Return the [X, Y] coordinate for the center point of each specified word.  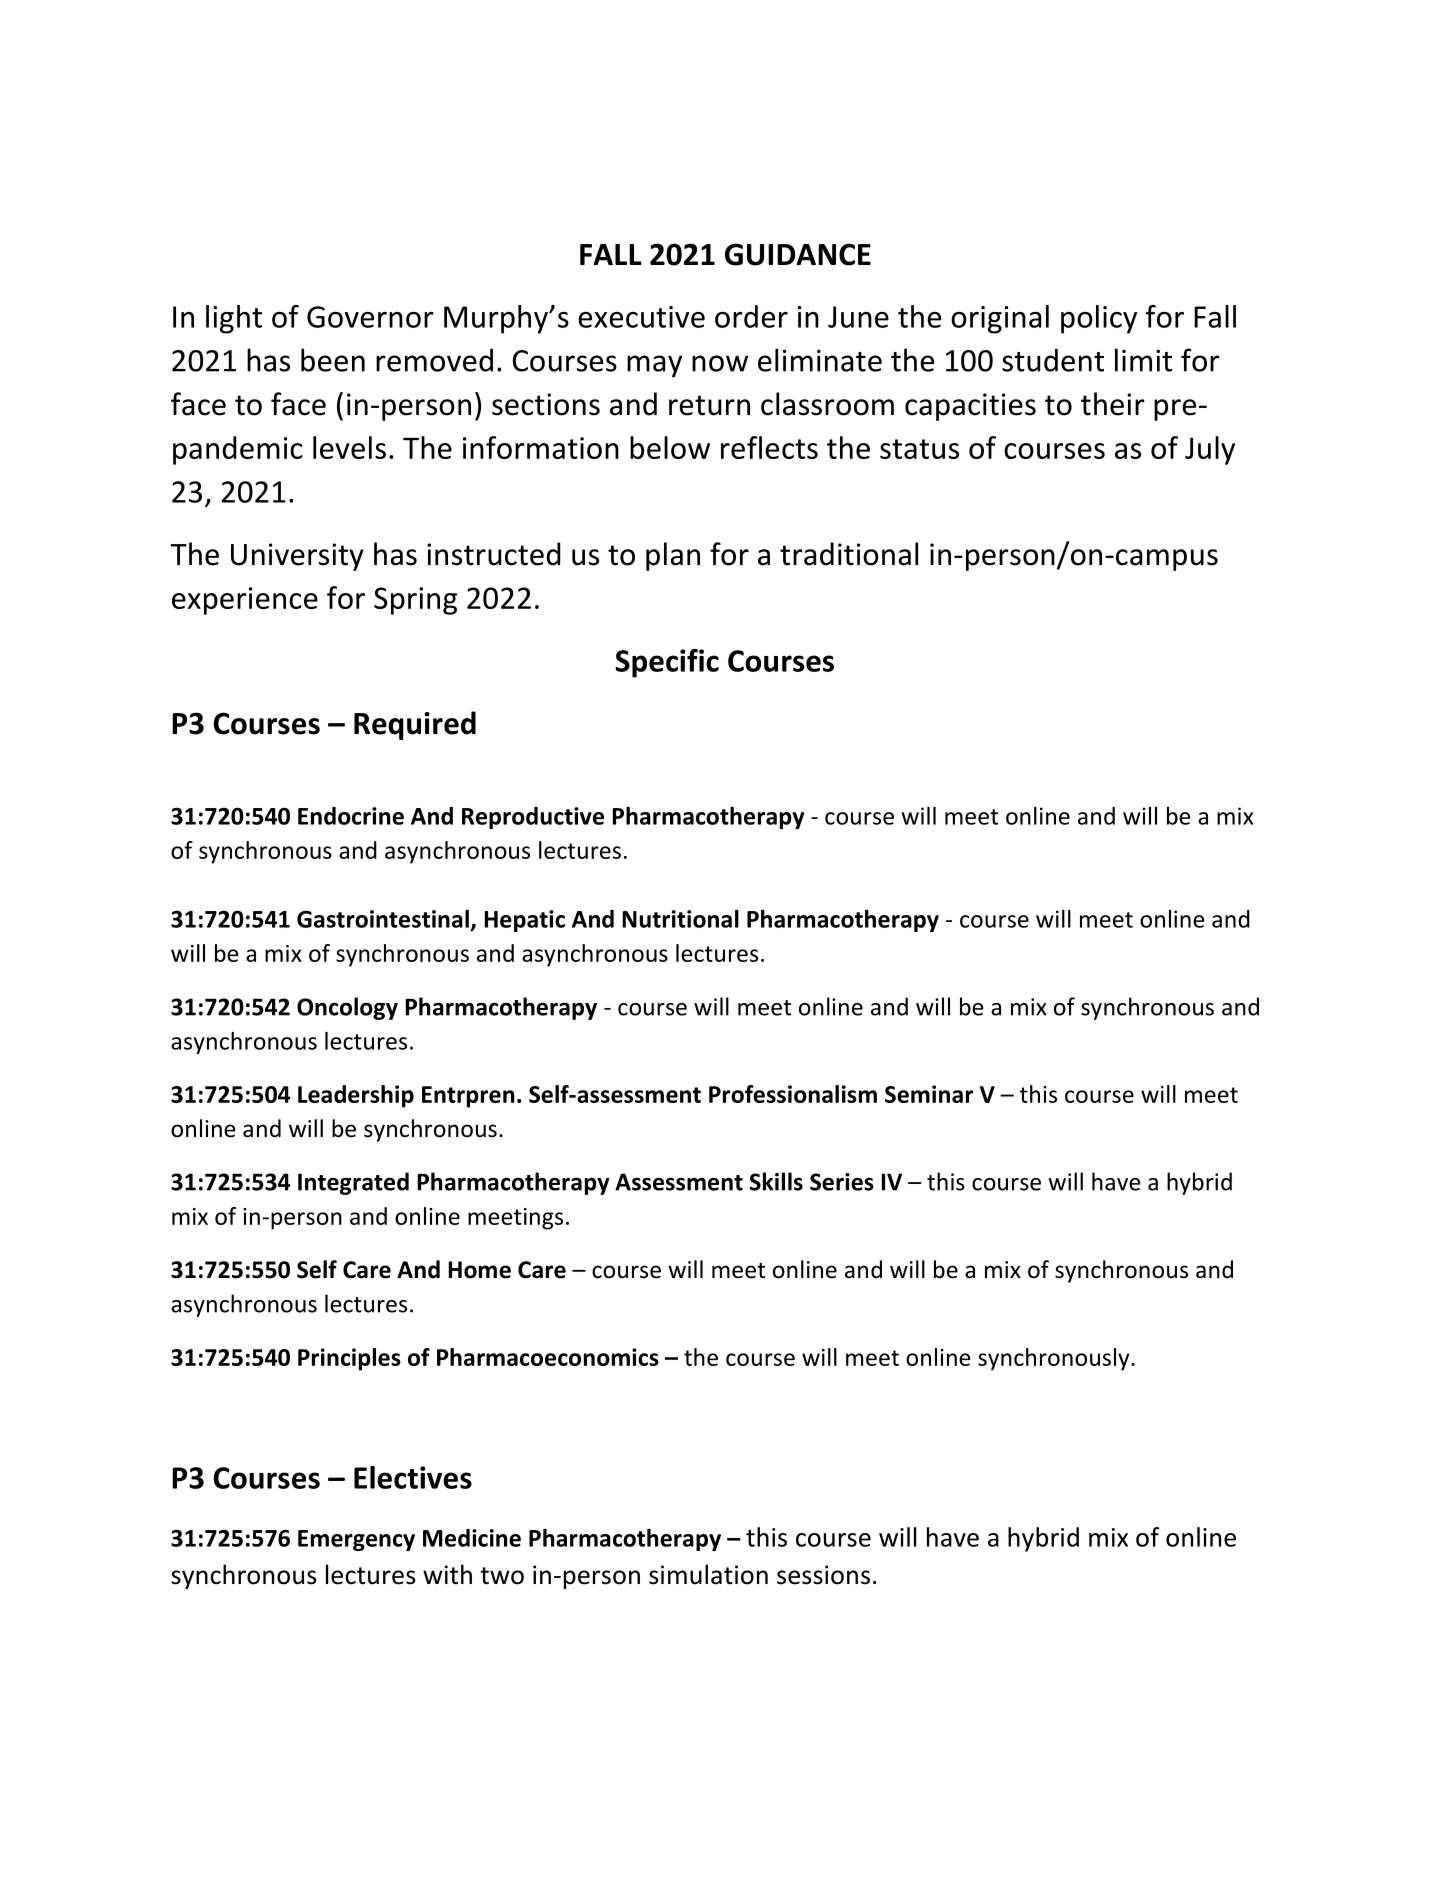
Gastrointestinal [383, 919]
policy [1099, 319]
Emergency [356, 1540]
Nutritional [680, 919]
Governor [370, 317]
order [751, 316]
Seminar [929, 1094]
